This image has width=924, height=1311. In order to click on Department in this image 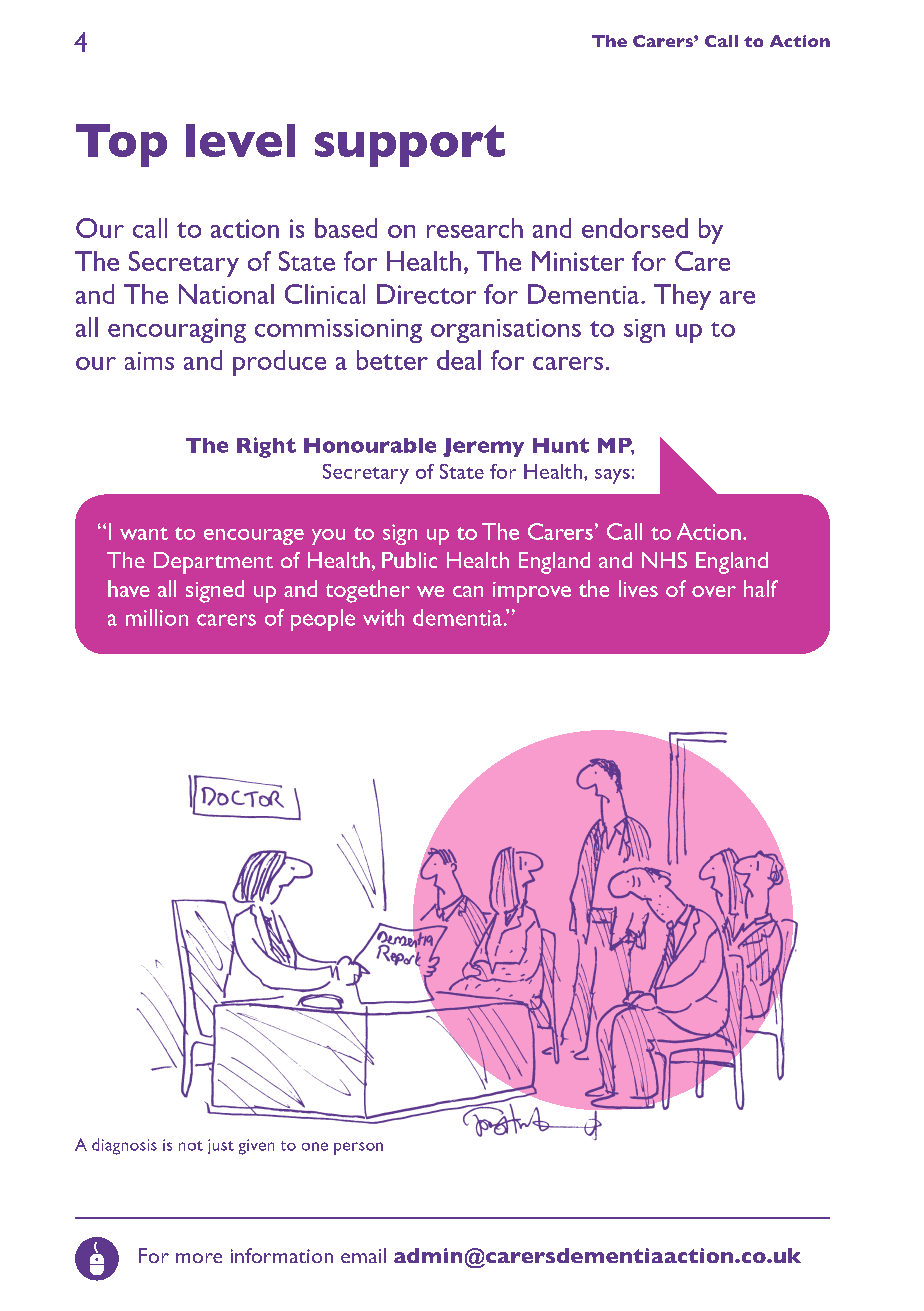, I will do `click(213, 563)`.
